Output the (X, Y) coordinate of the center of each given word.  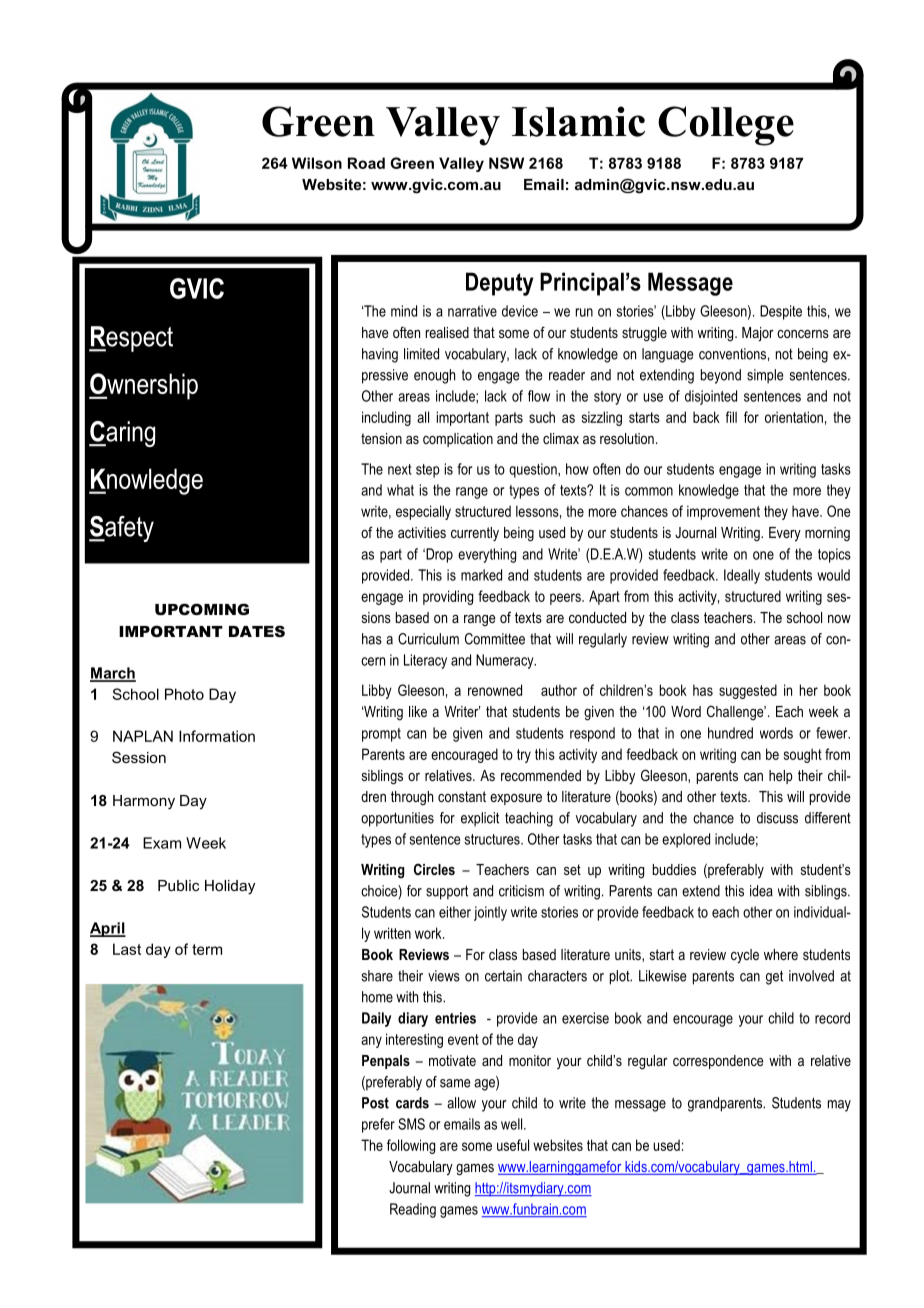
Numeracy (506, 661)
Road (366, 163)
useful (513, 1145)
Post (375, 1103)
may (839, 1106)
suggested (748, 691)
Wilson (317, 163)
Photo (184, 694)
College (726, 126)
